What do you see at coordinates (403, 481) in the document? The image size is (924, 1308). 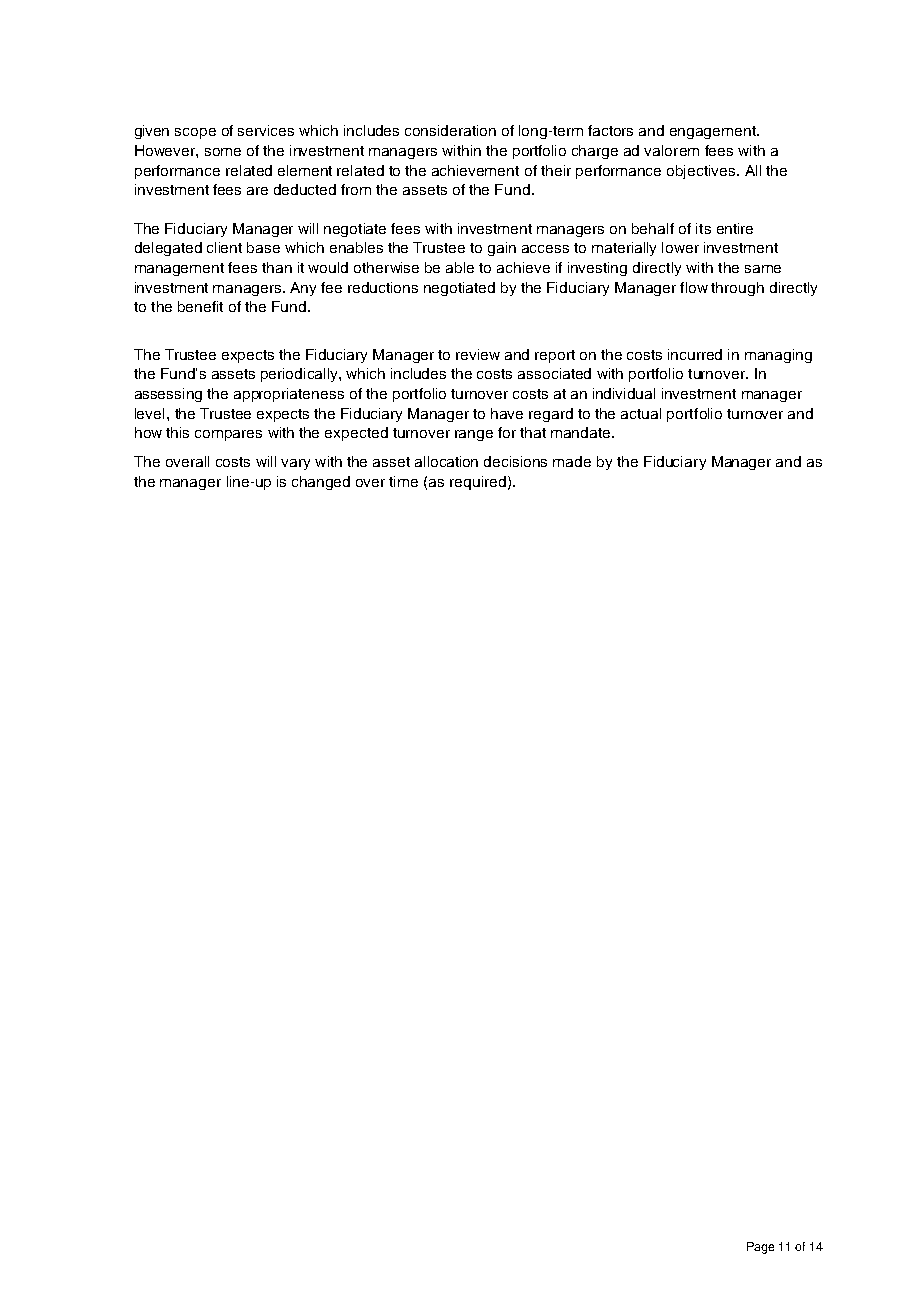 I see `time` at bounding box center [403, 481].
